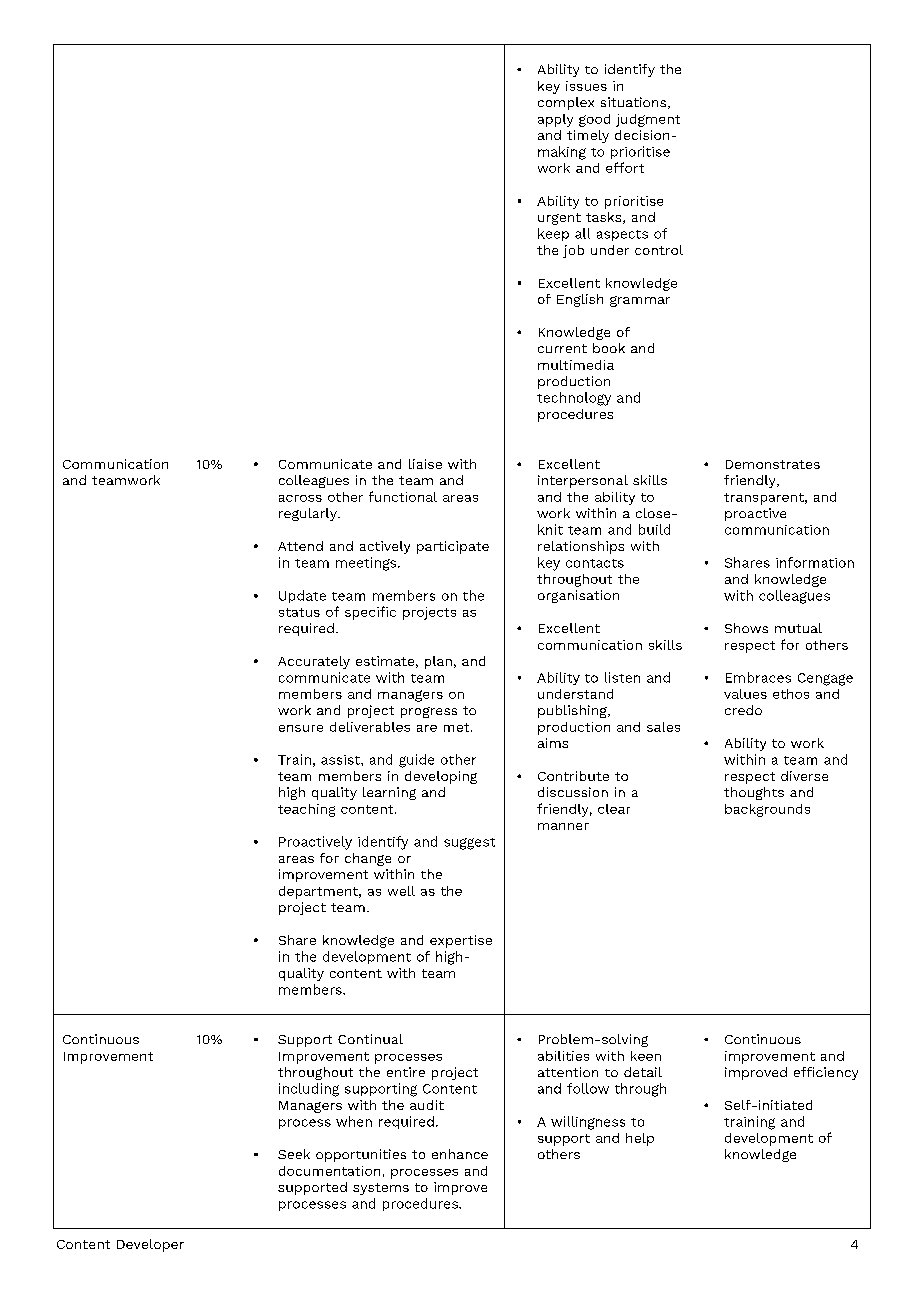 This page has width=924, height=1308. What do you see at coordinates (438, 662) in the page?
I see `plan` at bounding box center [438, 662].
